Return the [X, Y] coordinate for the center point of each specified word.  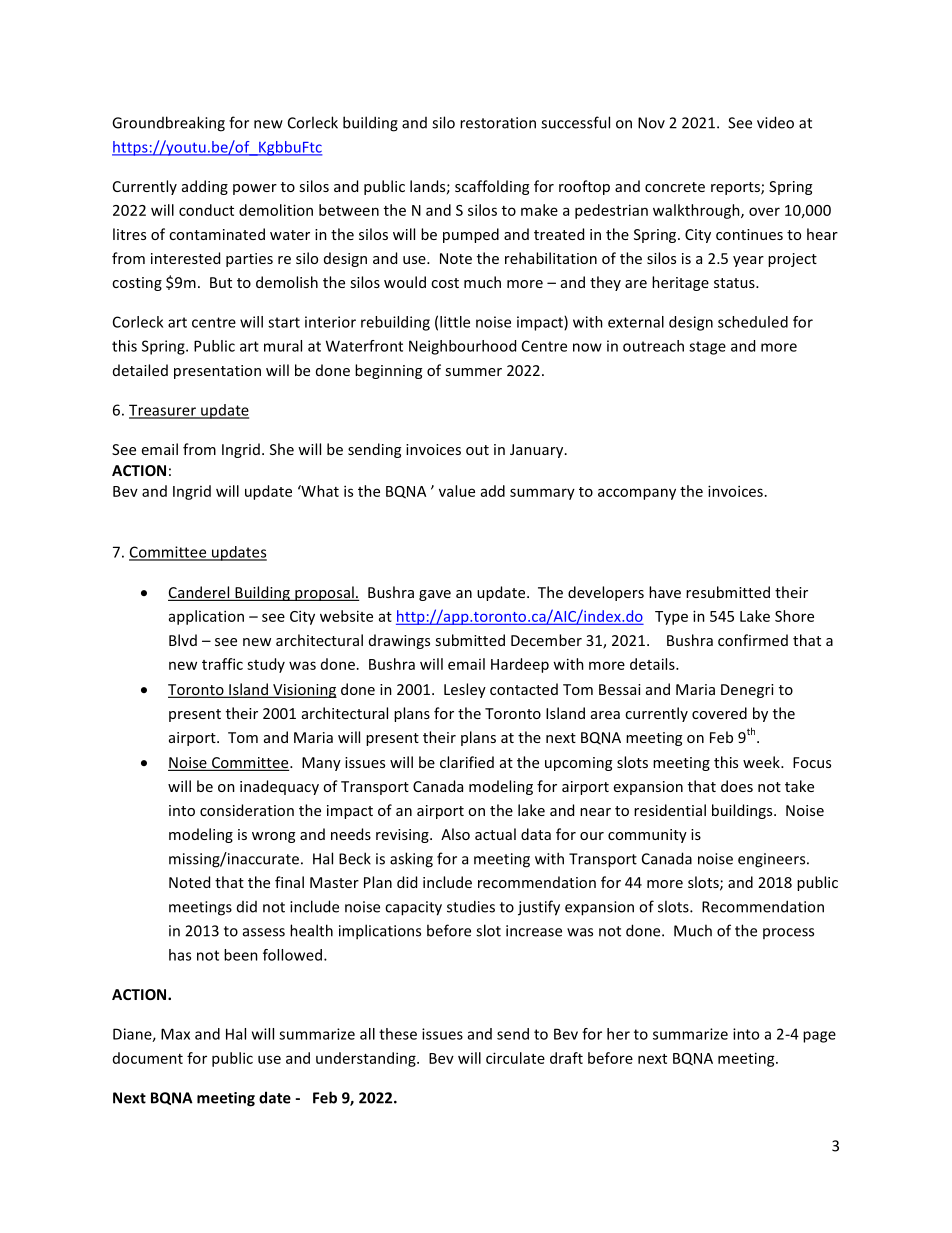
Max [175, 1034]
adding [205, 187]
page [819, 1037]
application [206, 617]
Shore [794, 616]
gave [435, 595]
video [775, 122]
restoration [498, 123]
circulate [515, 1058]
